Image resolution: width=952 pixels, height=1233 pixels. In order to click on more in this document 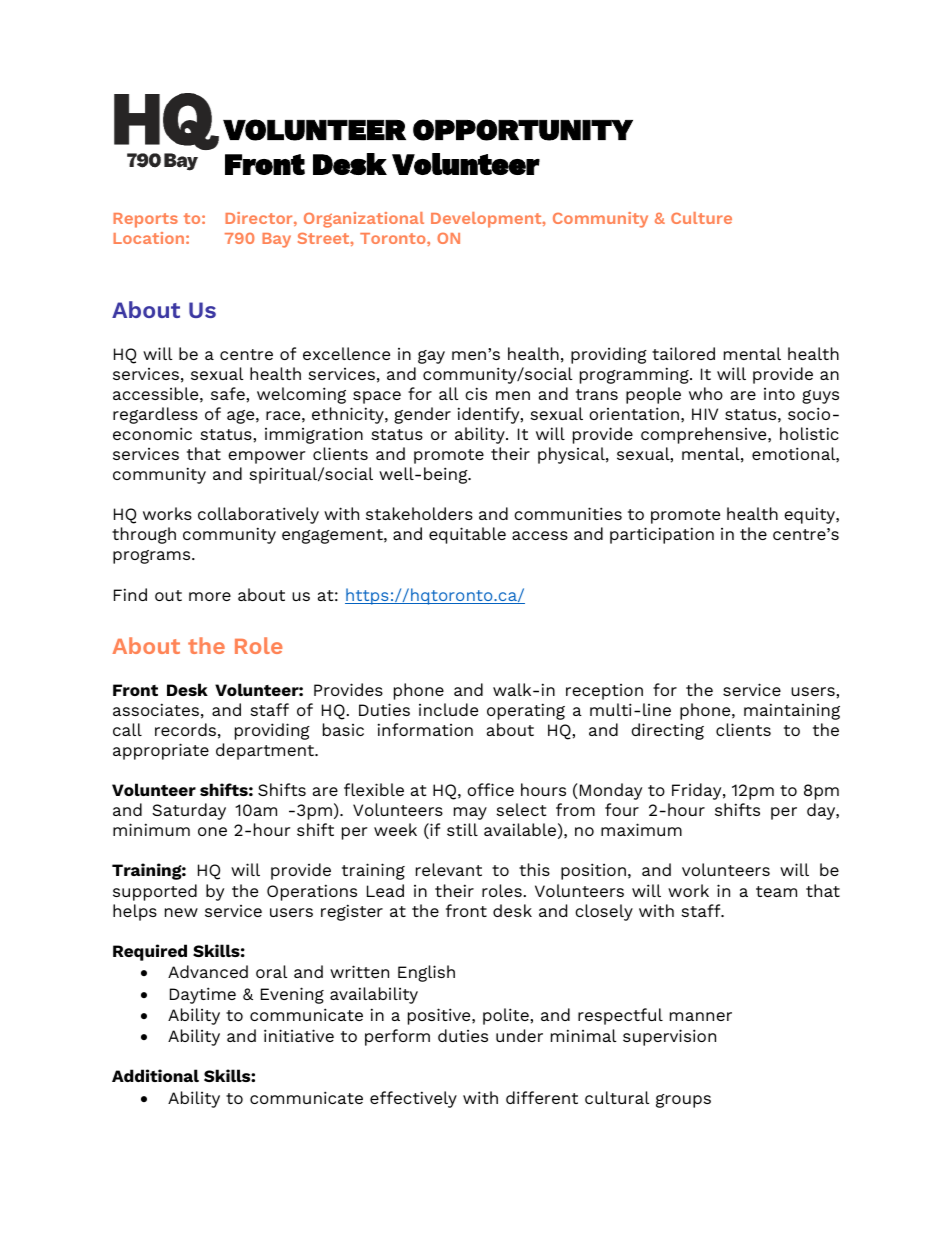, I will do `click(210, 596)`.
